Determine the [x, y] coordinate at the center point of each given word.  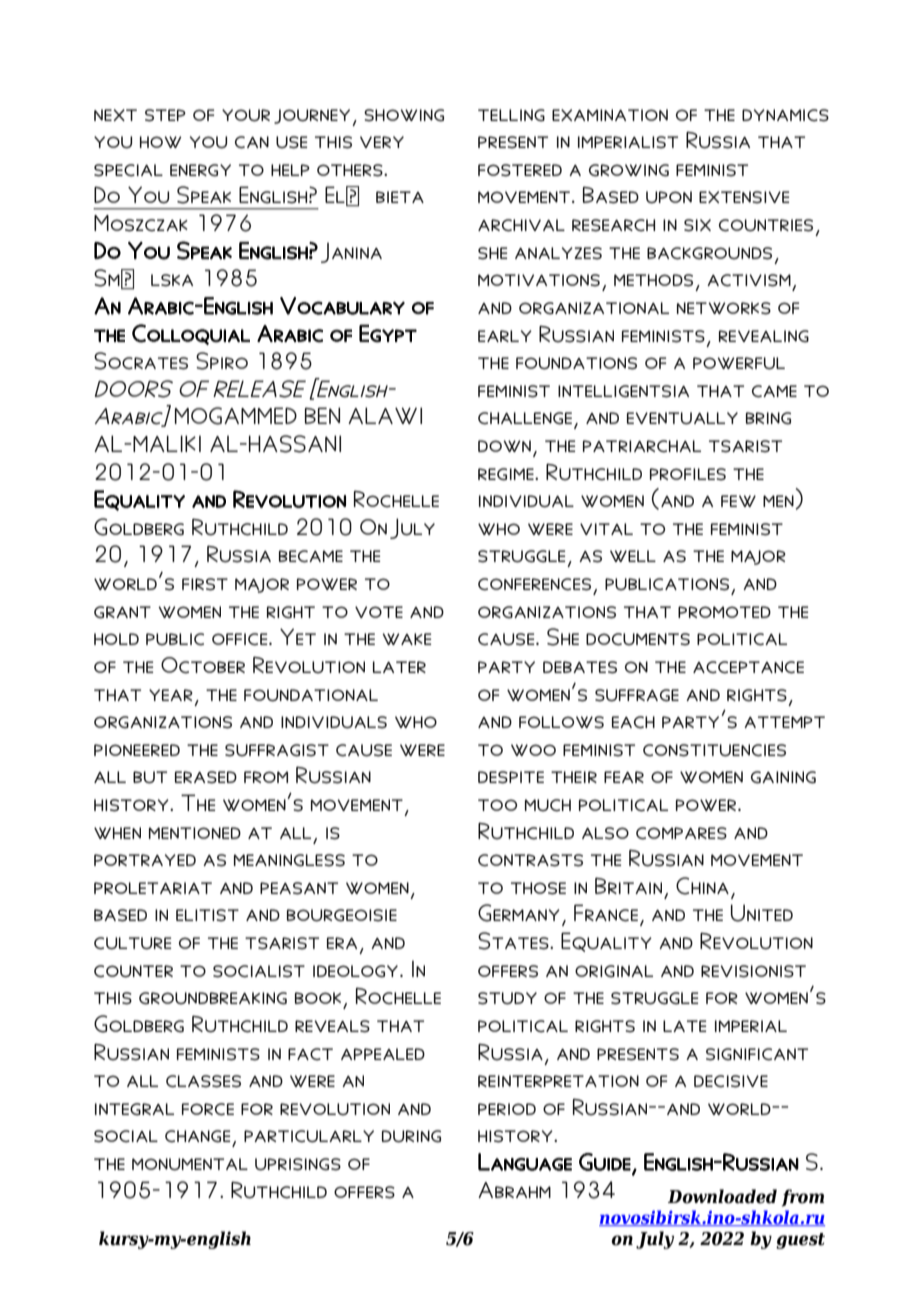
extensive [744, 197]
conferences [534, 584]
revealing [764, 336]
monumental [190, 1164]
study [507, 998]
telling [511, 115]
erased [206, 777]
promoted [724, 612]
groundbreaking [213, 998]
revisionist [753, 971]
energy [200, 170]
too [497, 805]
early [505, 336]
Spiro [222, 361]
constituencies [714, 750]
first [205, 584]
